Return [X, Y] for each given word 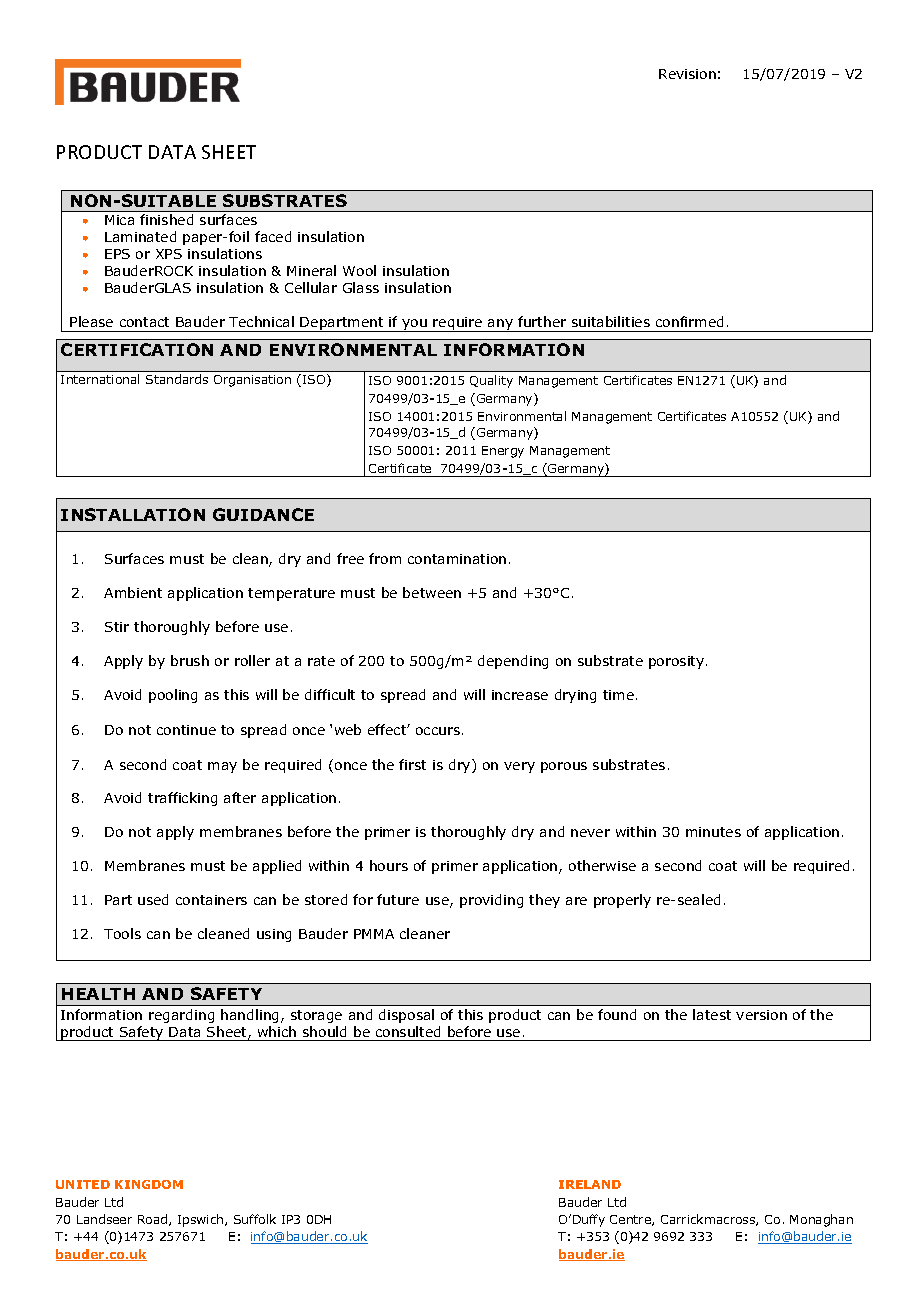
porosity [678, 662]
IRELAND [590, 1184]
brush [190, 660]
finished [166, 219]
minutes [713, 832]
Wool [359, 270]
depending [513, 662]
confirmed [689, 321]
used [153, 899]
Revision [687, 74]
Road [154, 1220]
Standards [177, 379]
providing [491, 901]
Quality [491, 381]
